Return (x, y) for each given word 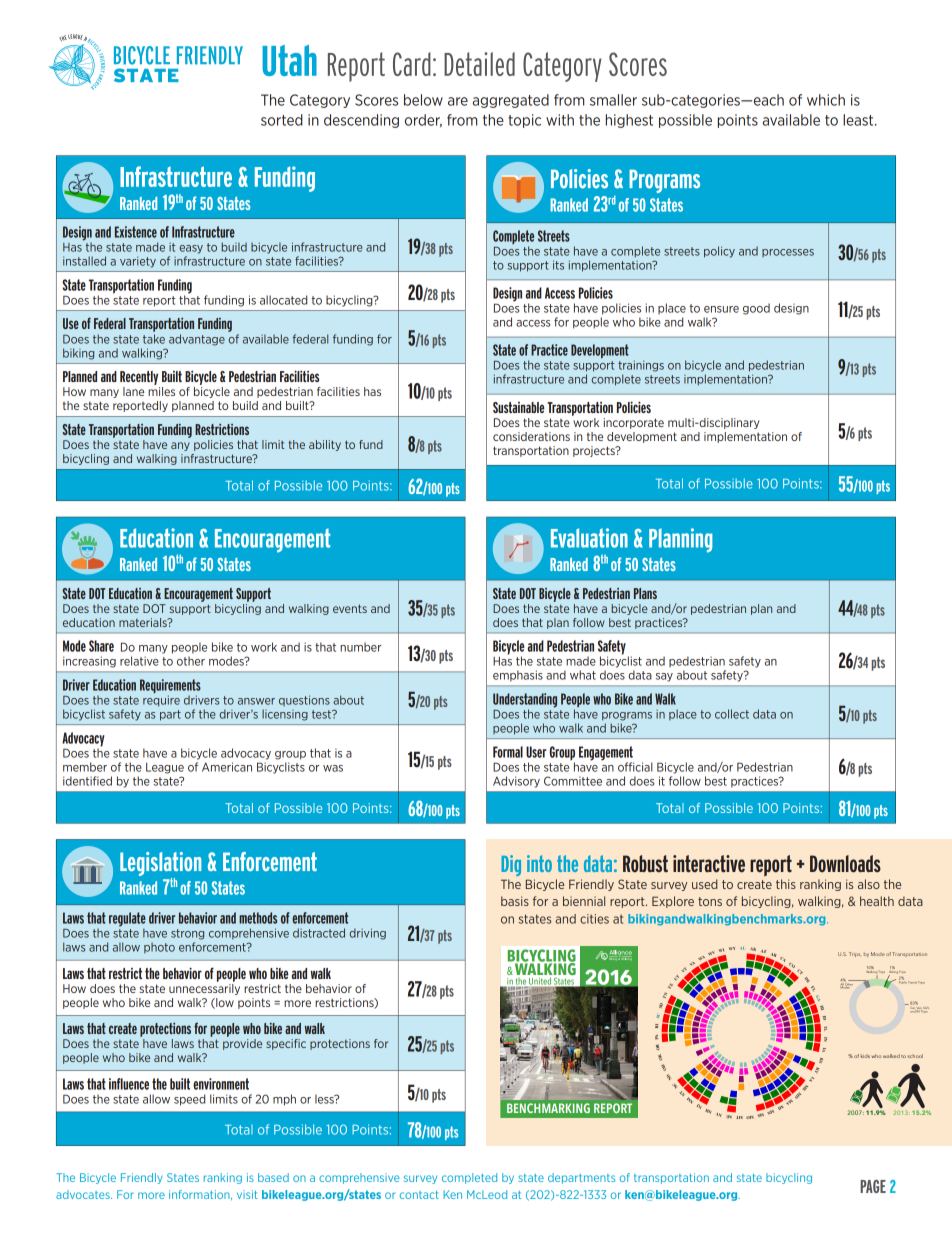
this (786, 884)
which (826, 100)
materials (144, 622)
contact (419, 1195)
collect (732, 714)
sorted (282, 120)
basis (515, 901)
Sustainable (518, 407)
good (756, 309)
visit (247, 1194)
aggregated (511, 101)
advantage (197, 340)
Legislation (160, 865)
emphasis (518, 676)
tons (710, 901)
